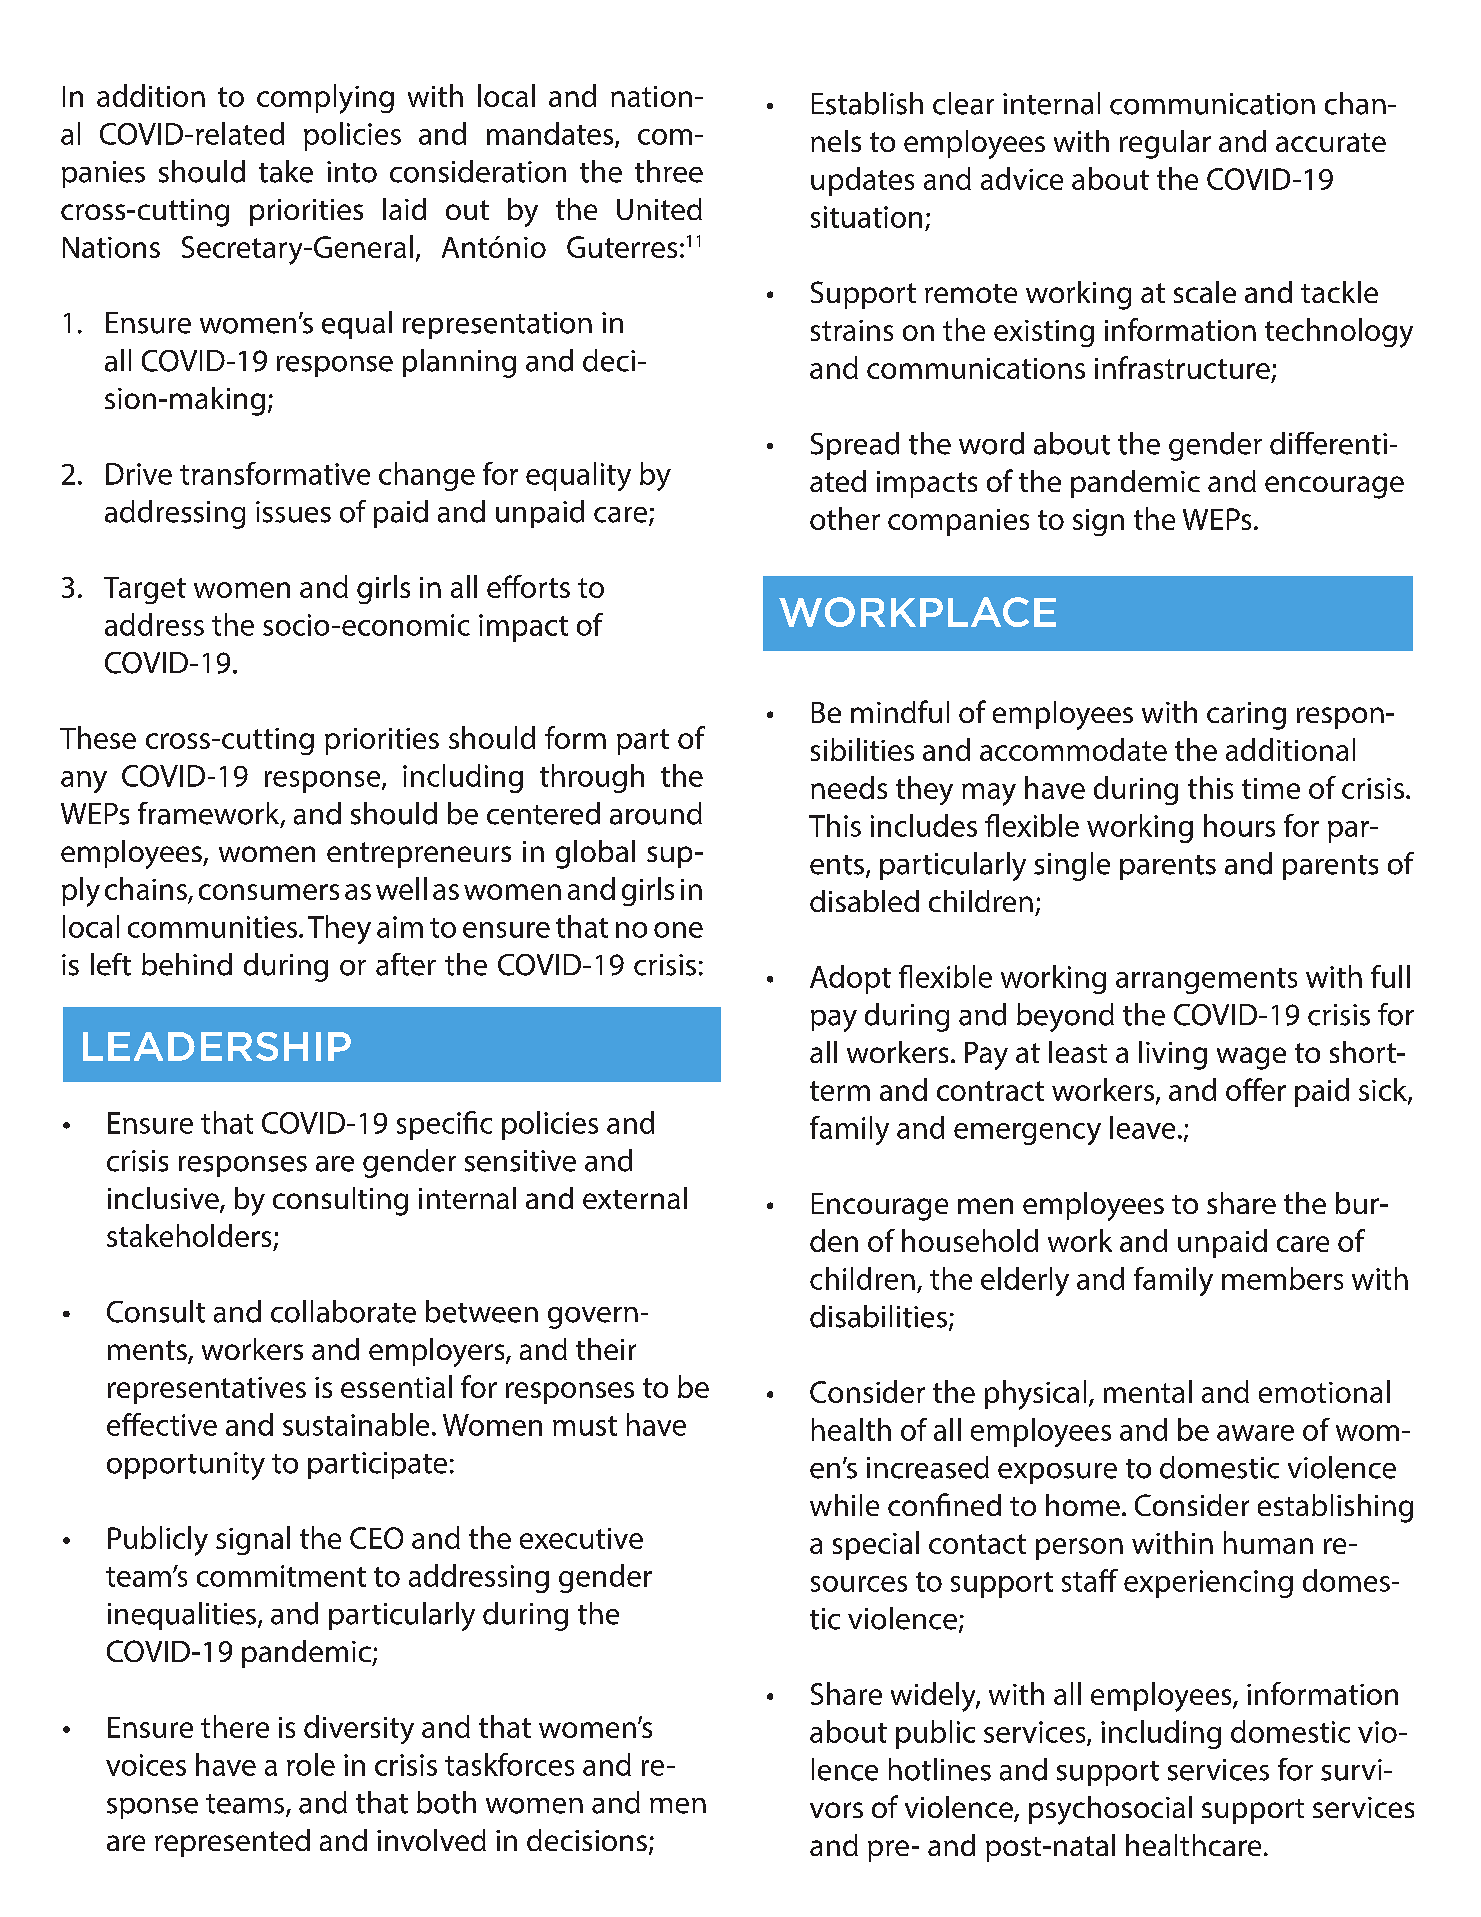 This screenshot has height=1917, width=1481. I want to click on three, so click(669, 171).
